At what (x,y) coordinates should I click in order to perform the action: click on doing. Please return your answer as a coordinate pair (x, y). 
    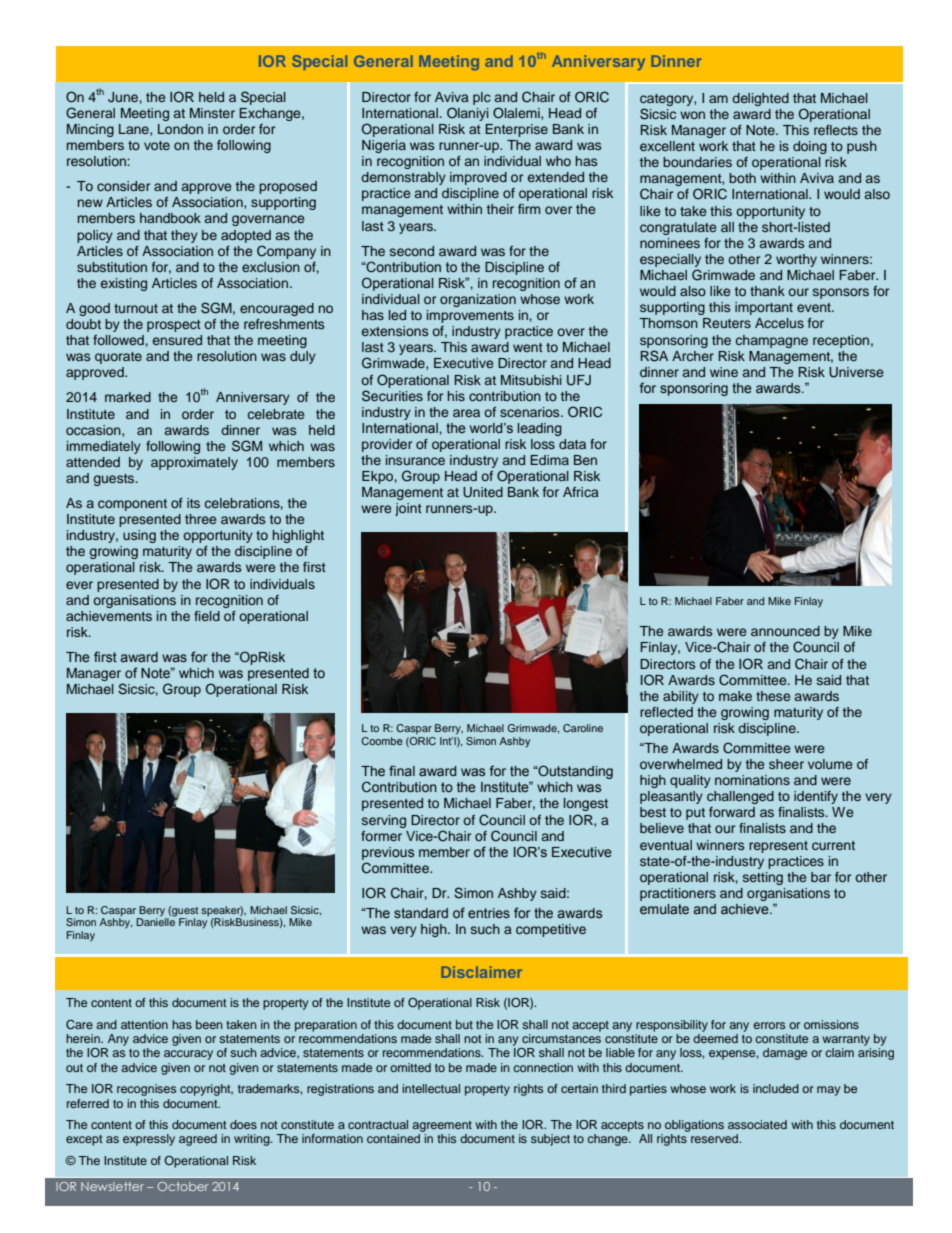
    Looking at the image, I should click on (810, 147).
